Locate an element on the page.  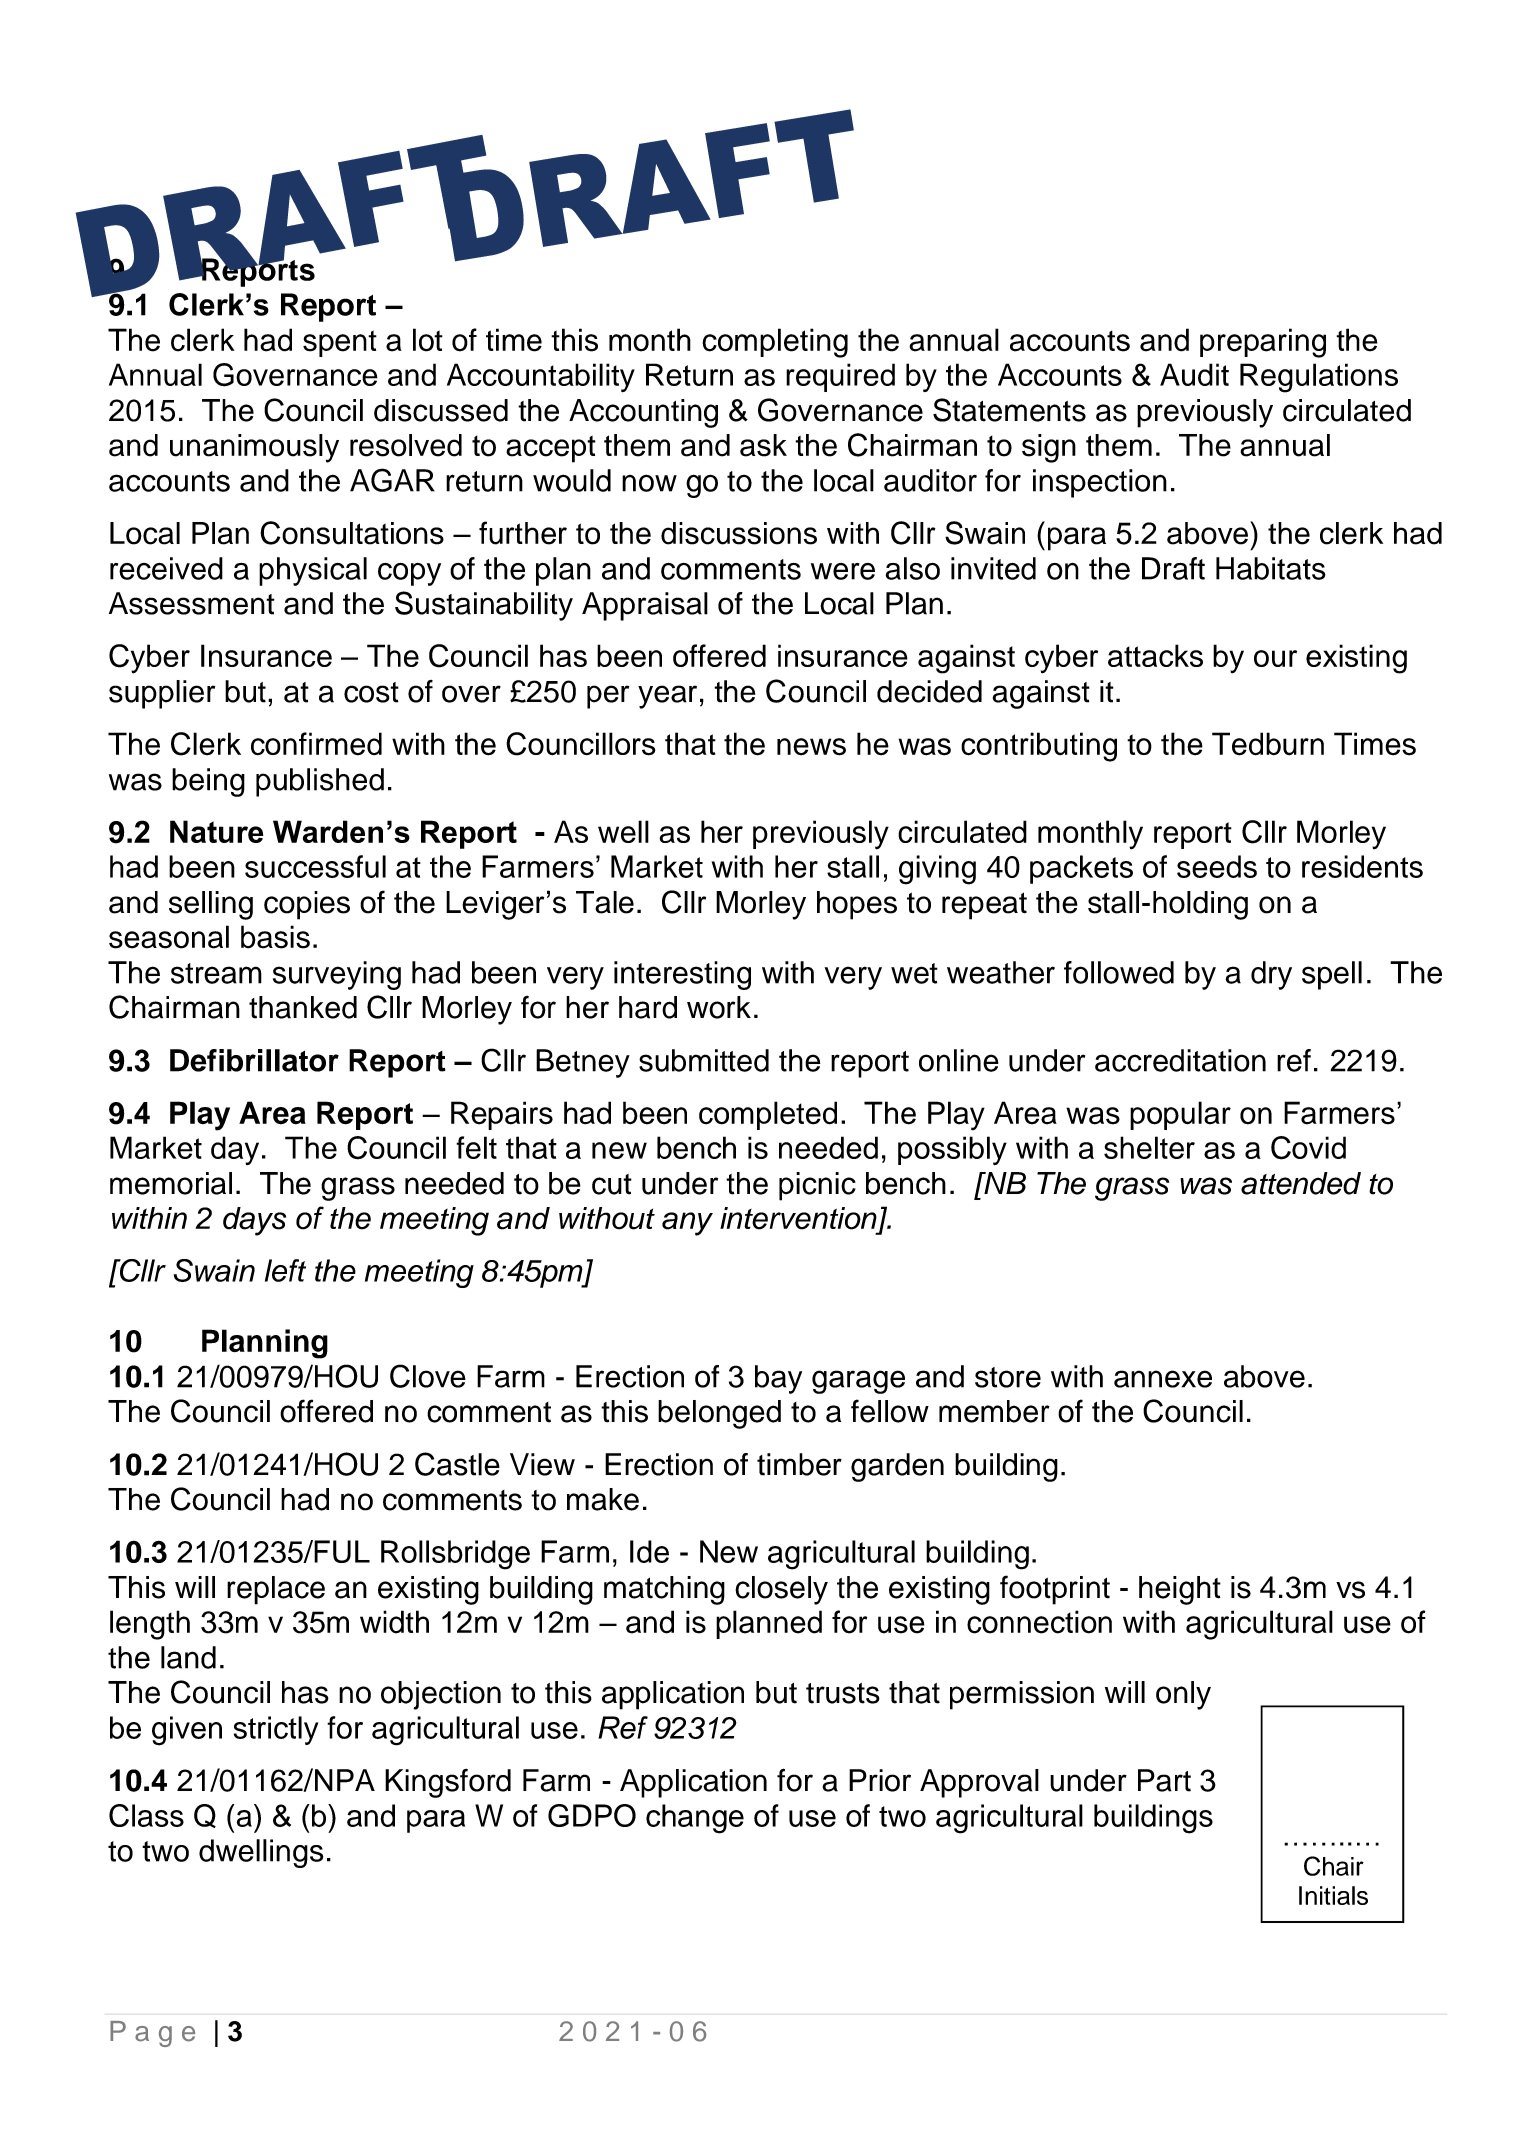
height is located at coordinates (1180, 1590).
